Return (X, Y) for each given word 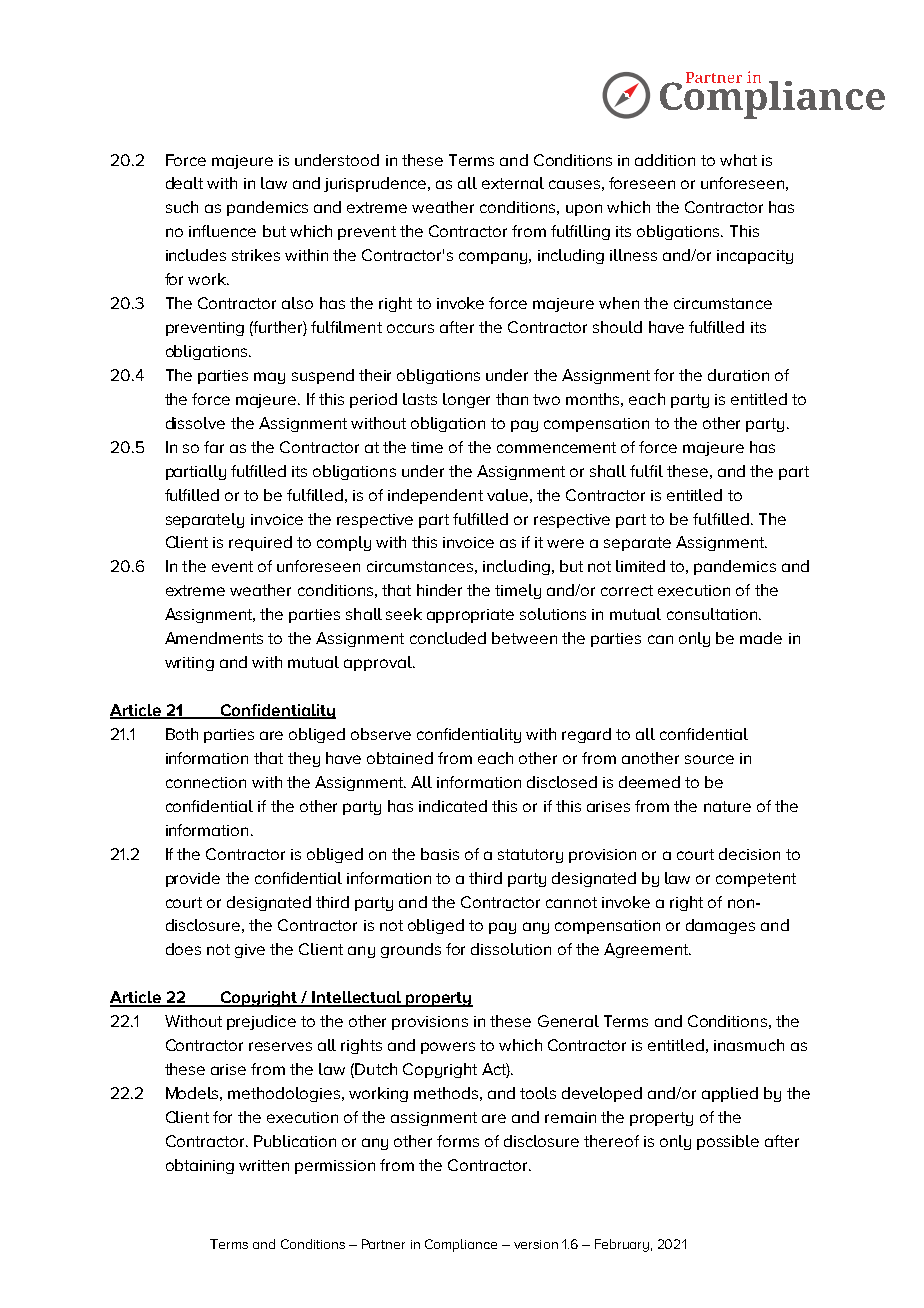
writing (189, 664)
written (264, 1165)
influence (222, 231)
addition (665, 160)
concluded (448, 638)
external (513, 183)
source (709, 759)
